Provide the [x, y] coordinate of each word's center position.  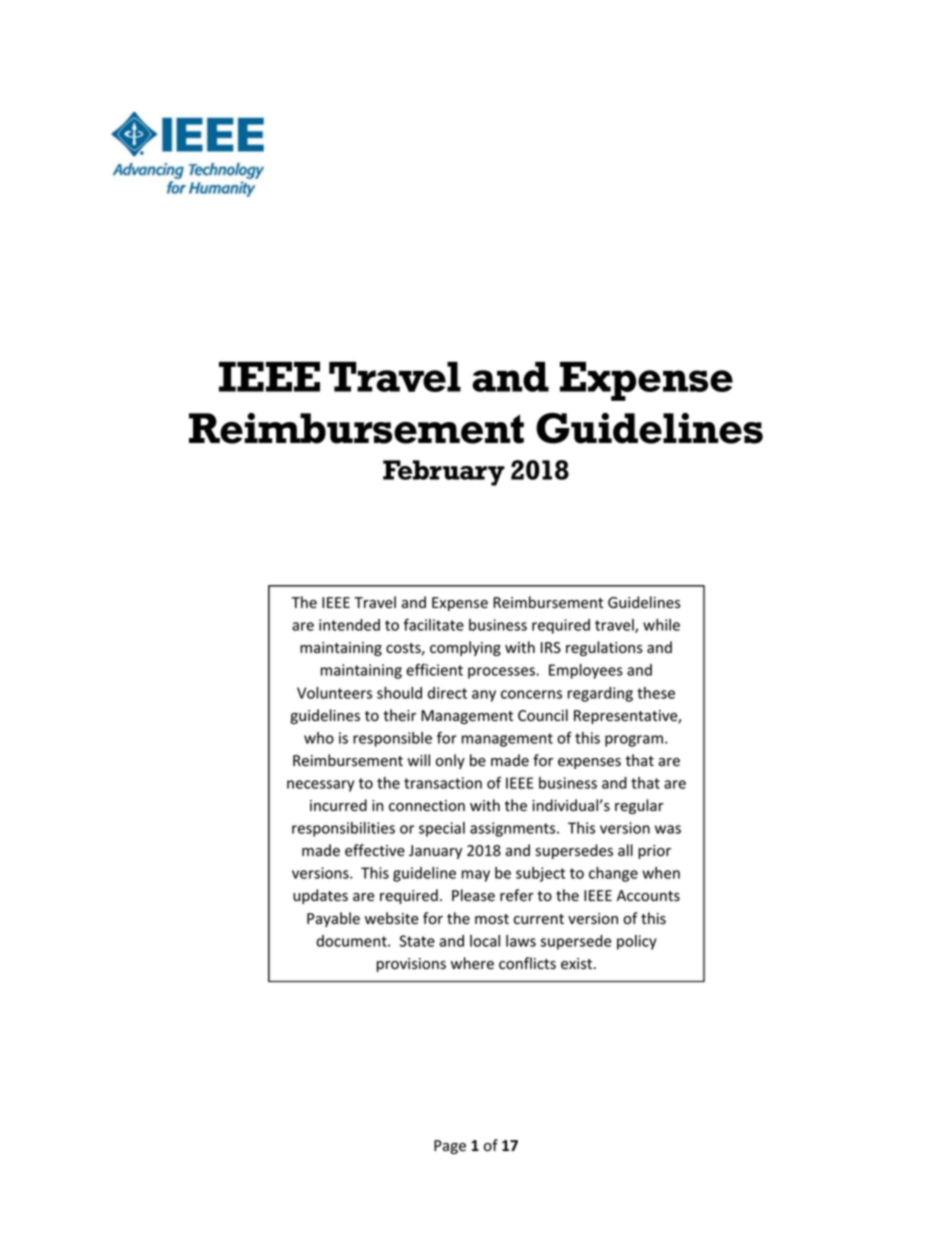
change [613, 874]
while [661, 625]
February [444, 473]
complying [465, 648]
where [472, 963]
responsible [392, 739]
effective [375, 850]
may [476, 876]
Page [450, 1147]
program [634, 741]
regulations [604, 648]
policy [637, 942]
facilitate [434, 624]
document [352, 941]
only [450, 761]
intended [349, 625]
